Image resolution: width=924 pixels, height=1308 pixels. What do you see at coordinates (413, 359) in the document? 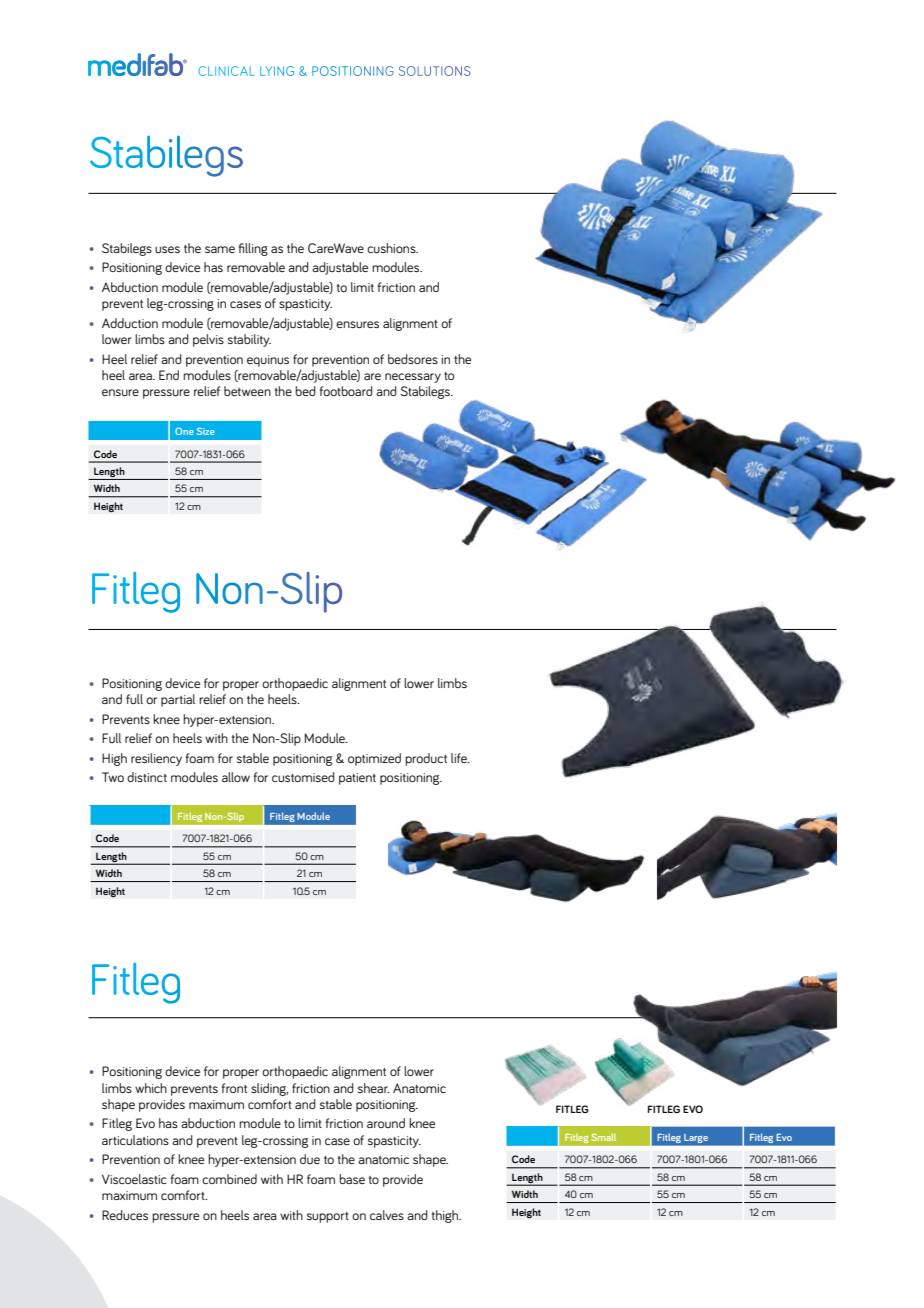
I see `bedsores` at bounding box center [413, 359].
